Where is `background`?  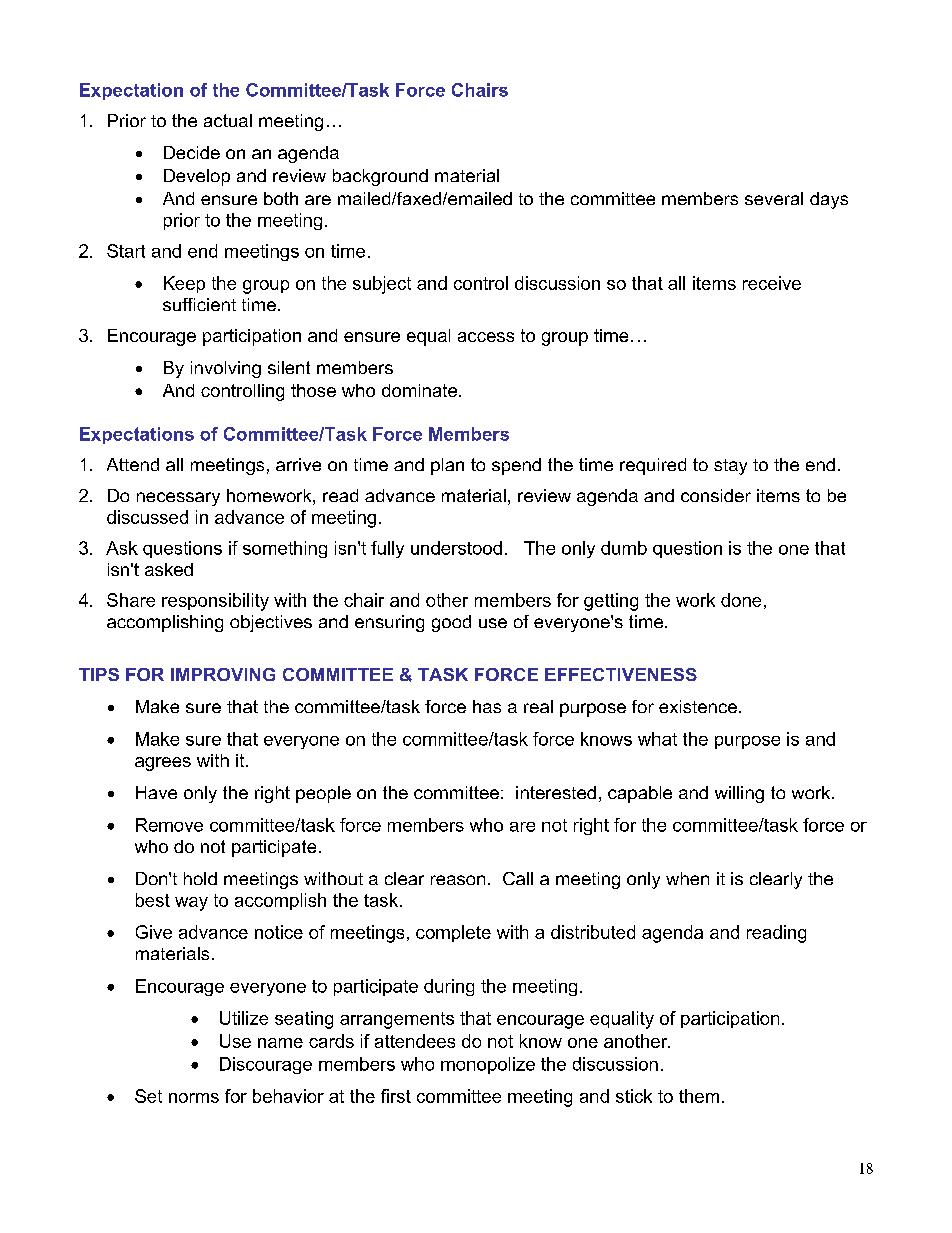
background is located at coordinates (380, 177).
